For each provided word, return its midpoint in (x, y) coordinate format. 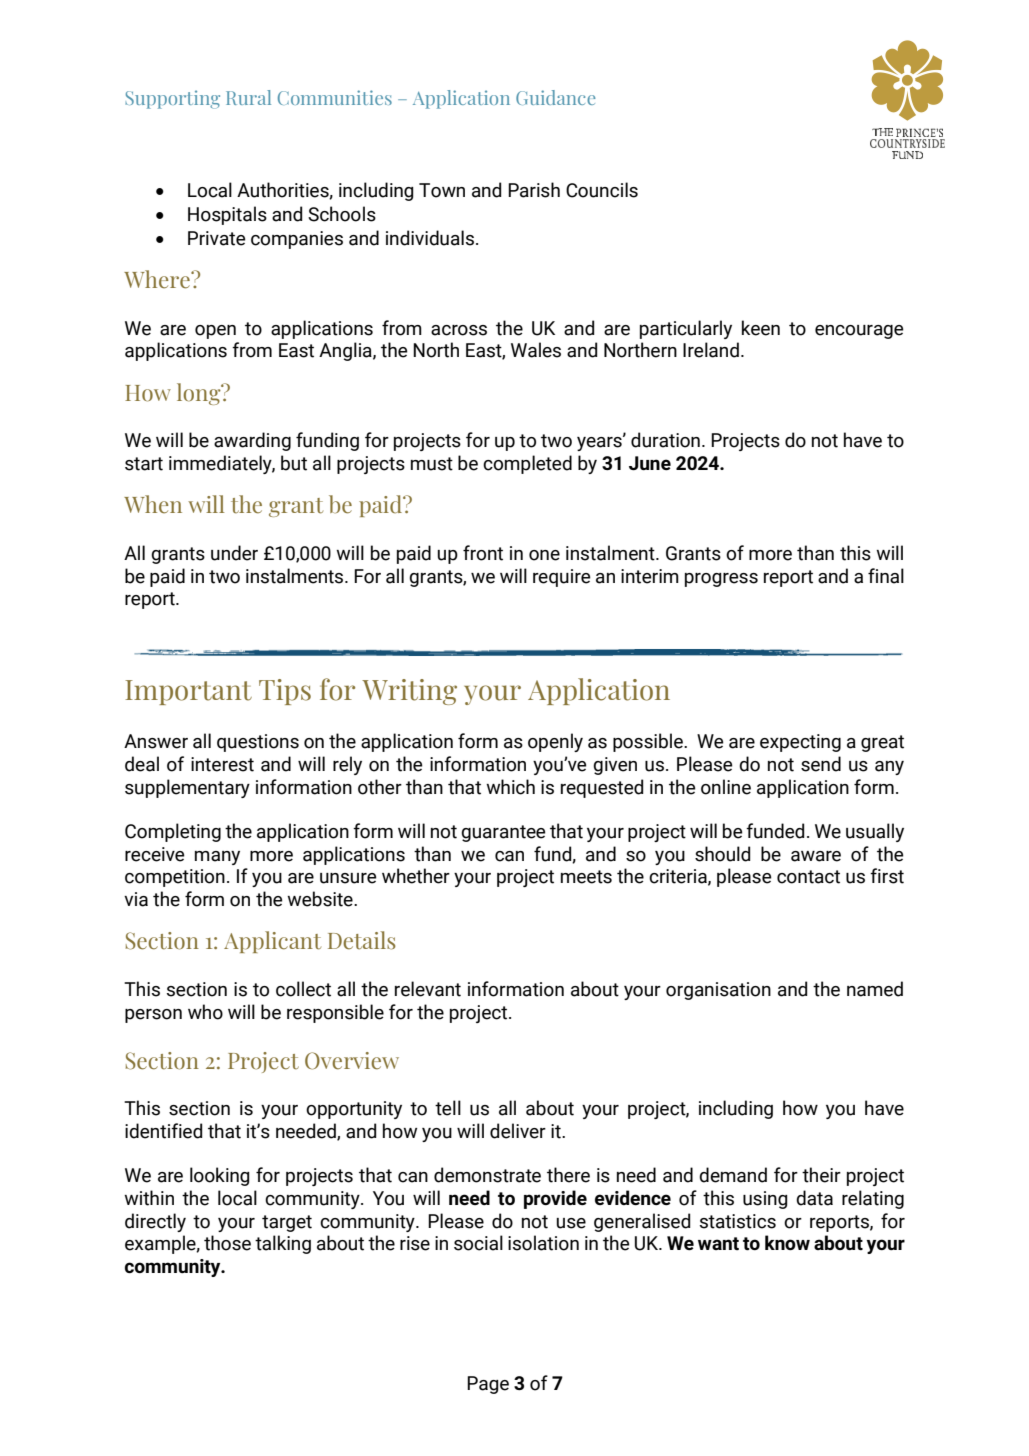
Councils (602, 190)
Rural (248, 97)
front (483, 553)
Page (488, 1385)
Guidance (556, 97)
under (234, 553)
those (227, 1243)
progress (721, 580)
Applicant (272, 942)
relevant (428, 989)
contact (808, 877)
